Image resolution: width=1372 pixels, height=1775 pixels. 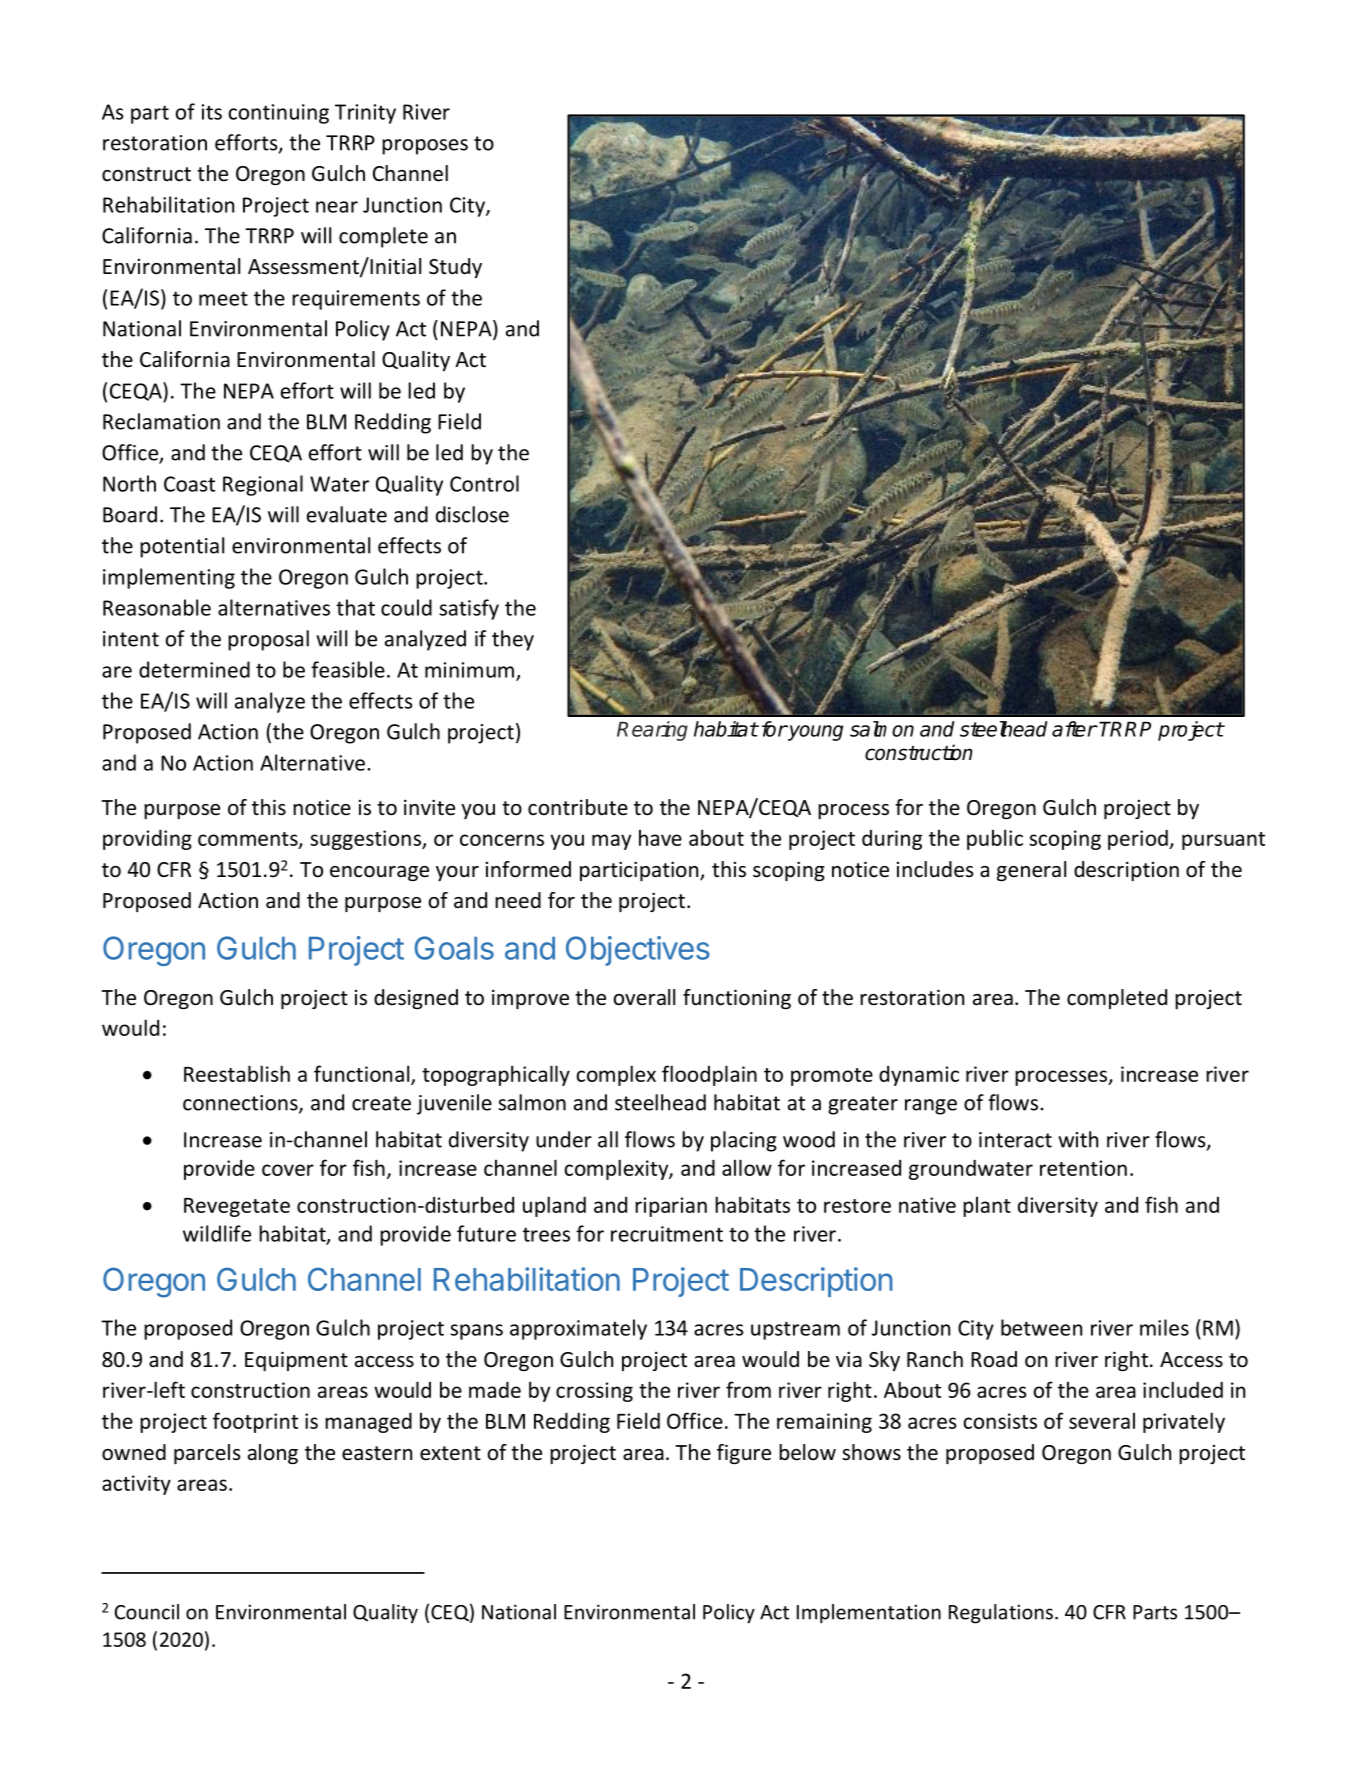 What do you see at coordinates (249, 840) in the screenshot?
I see `comments` at bounding box center [249, 840].
